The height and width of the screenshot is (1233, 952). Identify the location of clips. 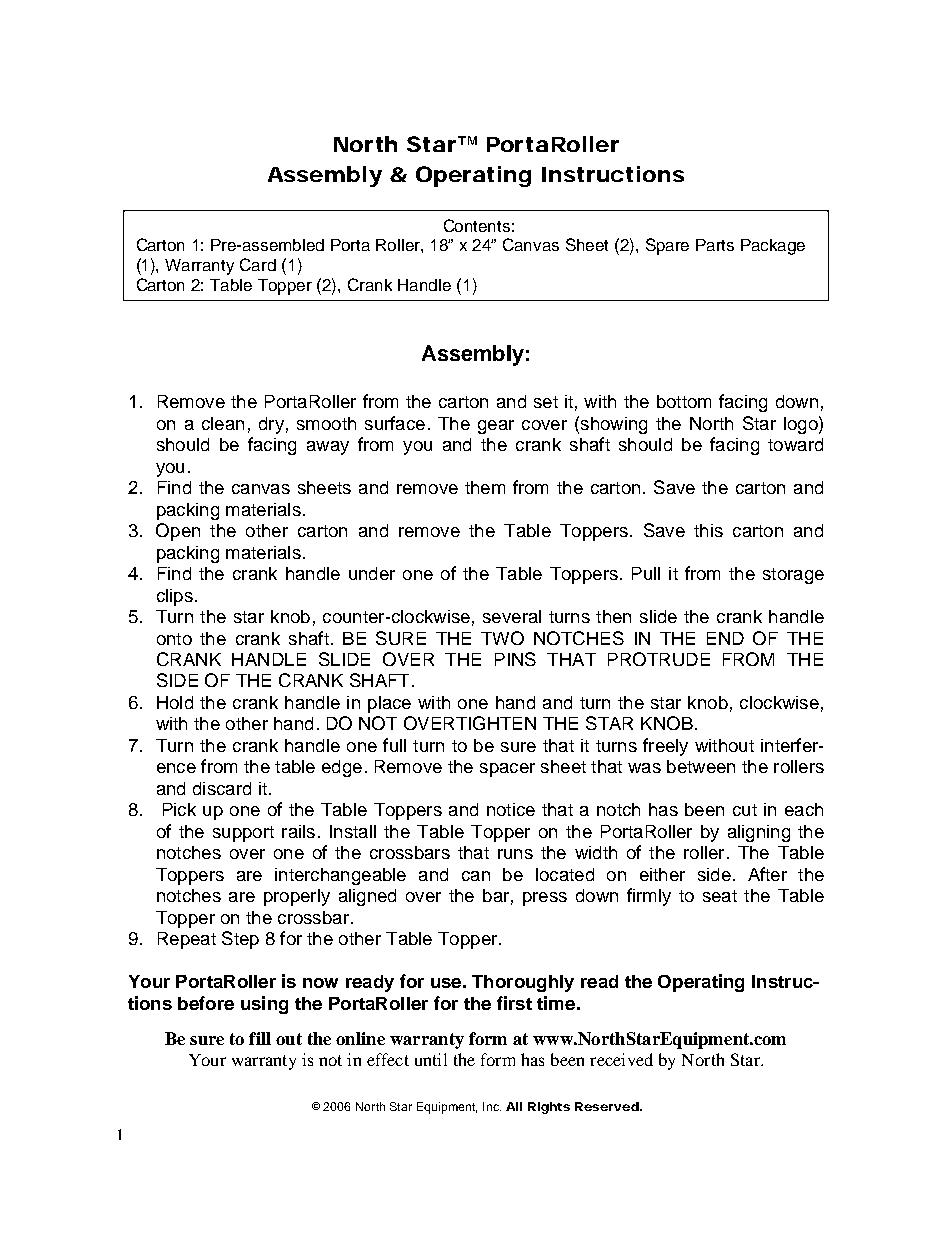
(175, 597).
